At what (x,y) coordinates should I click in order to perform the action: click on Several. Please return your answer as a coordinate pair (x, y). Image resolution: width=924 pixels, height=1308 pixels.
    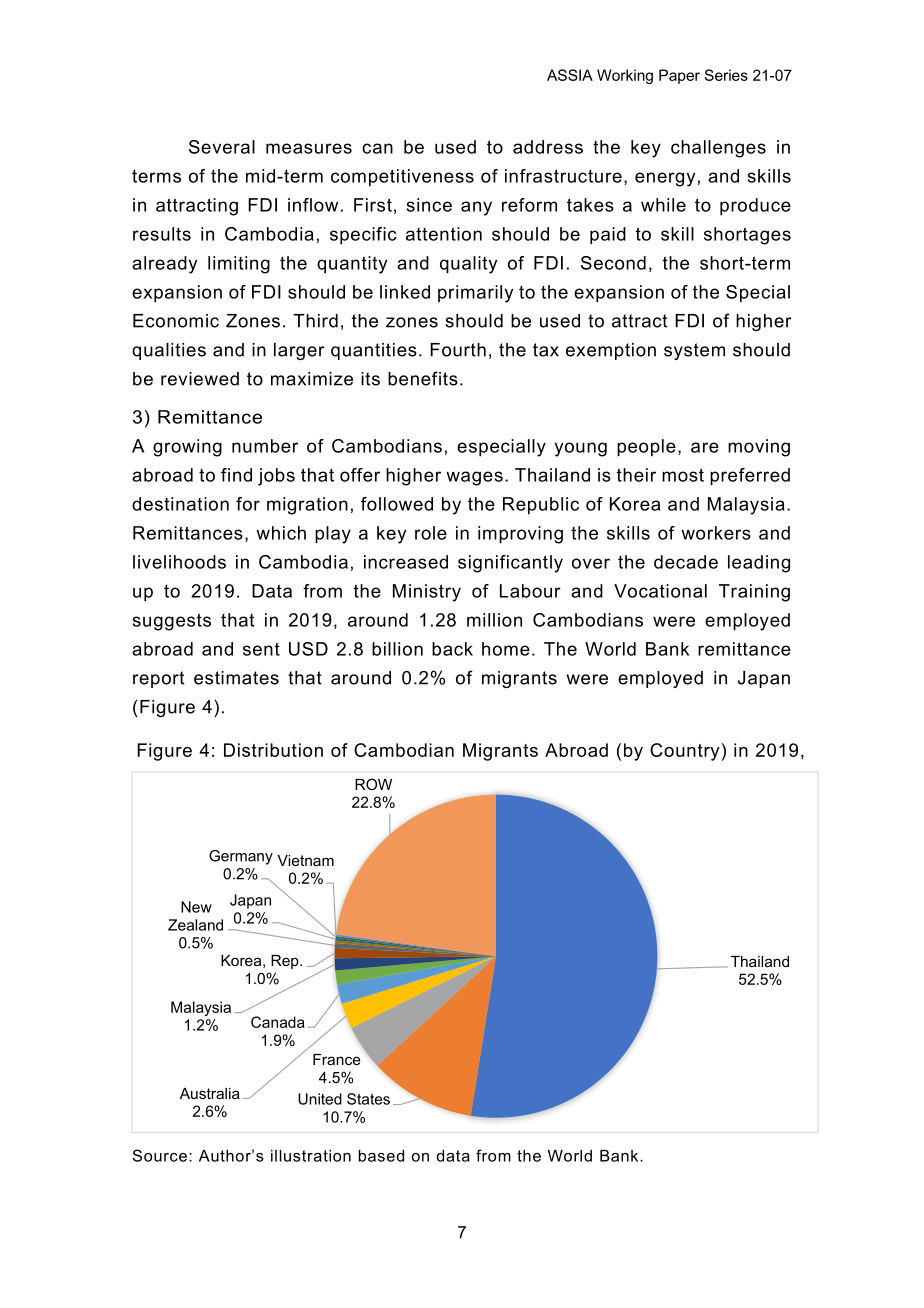
    Looking at the image, I should click on (222, 147).
